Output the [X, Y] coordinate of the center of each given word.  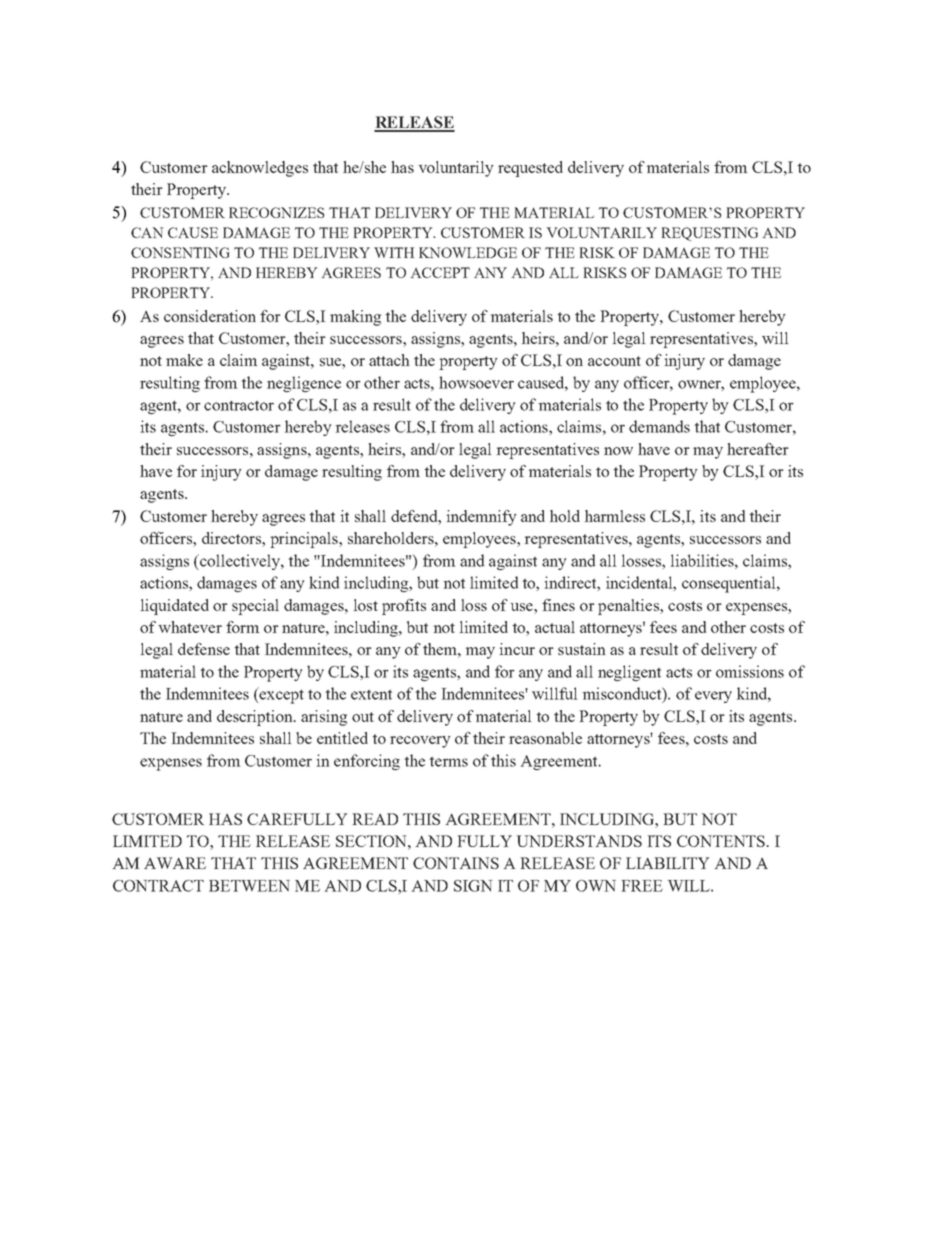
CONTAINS [456, 863]
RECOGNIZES [277, 212]
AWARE [175, 863]
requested [530, 169]
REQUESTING [710, 234]
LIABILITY [667, 863]
